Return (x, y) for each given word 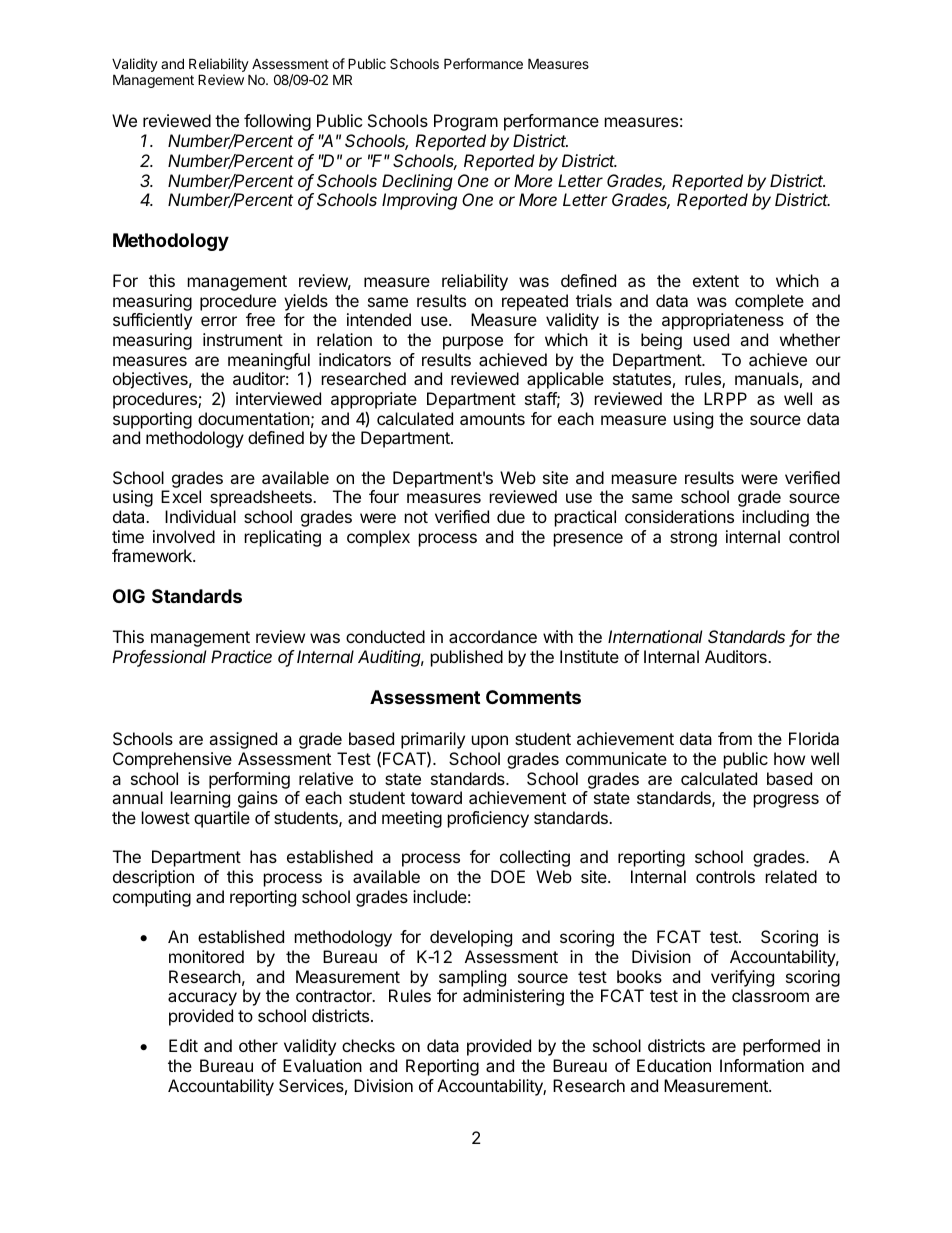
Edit (183, 1045)
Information (762, 1065)
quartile (222, 819)
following (277, 122)
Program (466, 122)
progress (786, 801)
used (711, 339)
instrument (243, 339)
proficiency (488, 819)
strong (693, 539)
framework (153, 555)
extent (716, 281)
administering (513, 997)
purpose (473, 343)
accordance (493, 636)
